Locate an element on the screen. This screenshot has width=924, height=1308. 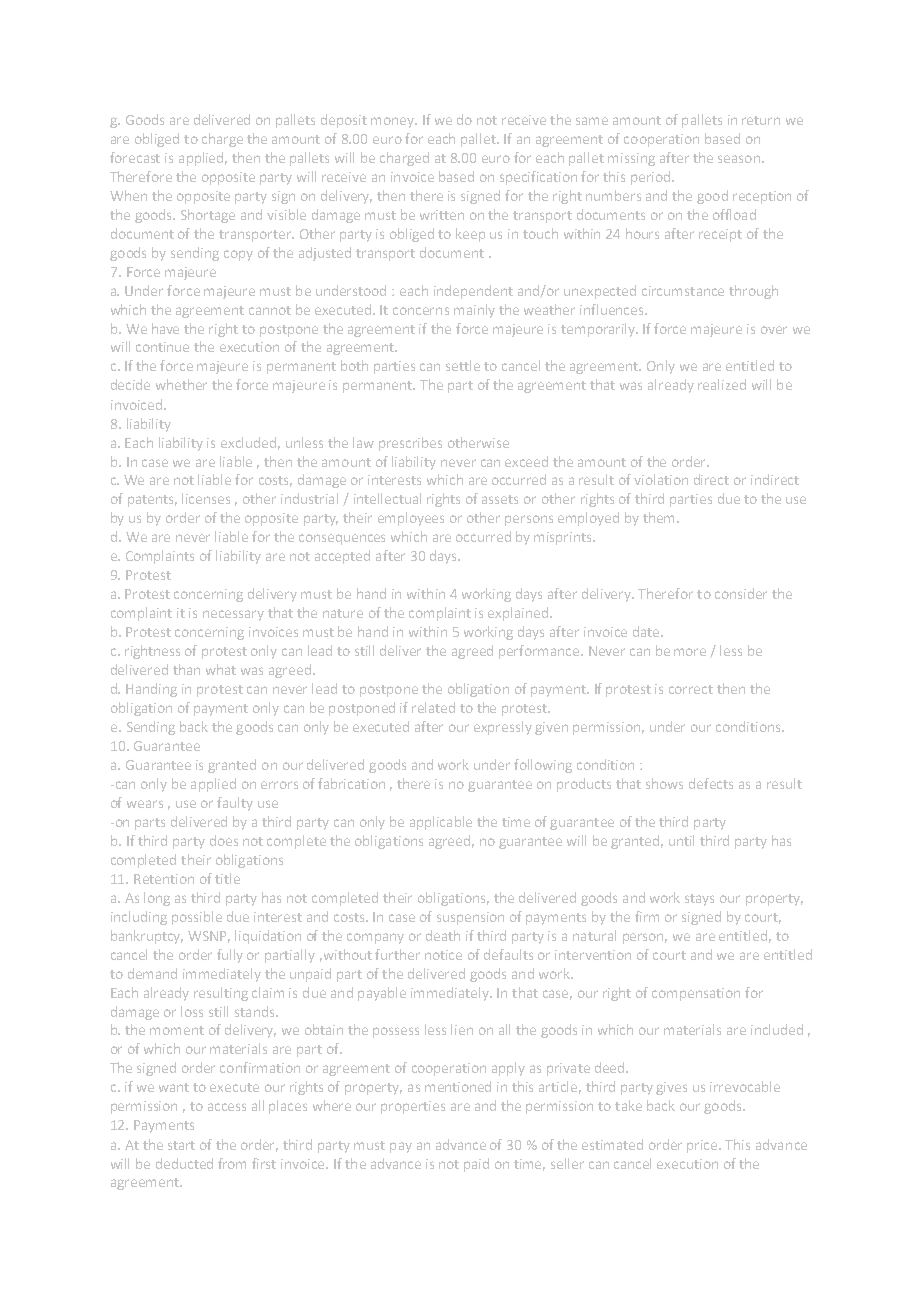
what is located at coordinates (221, 669).
